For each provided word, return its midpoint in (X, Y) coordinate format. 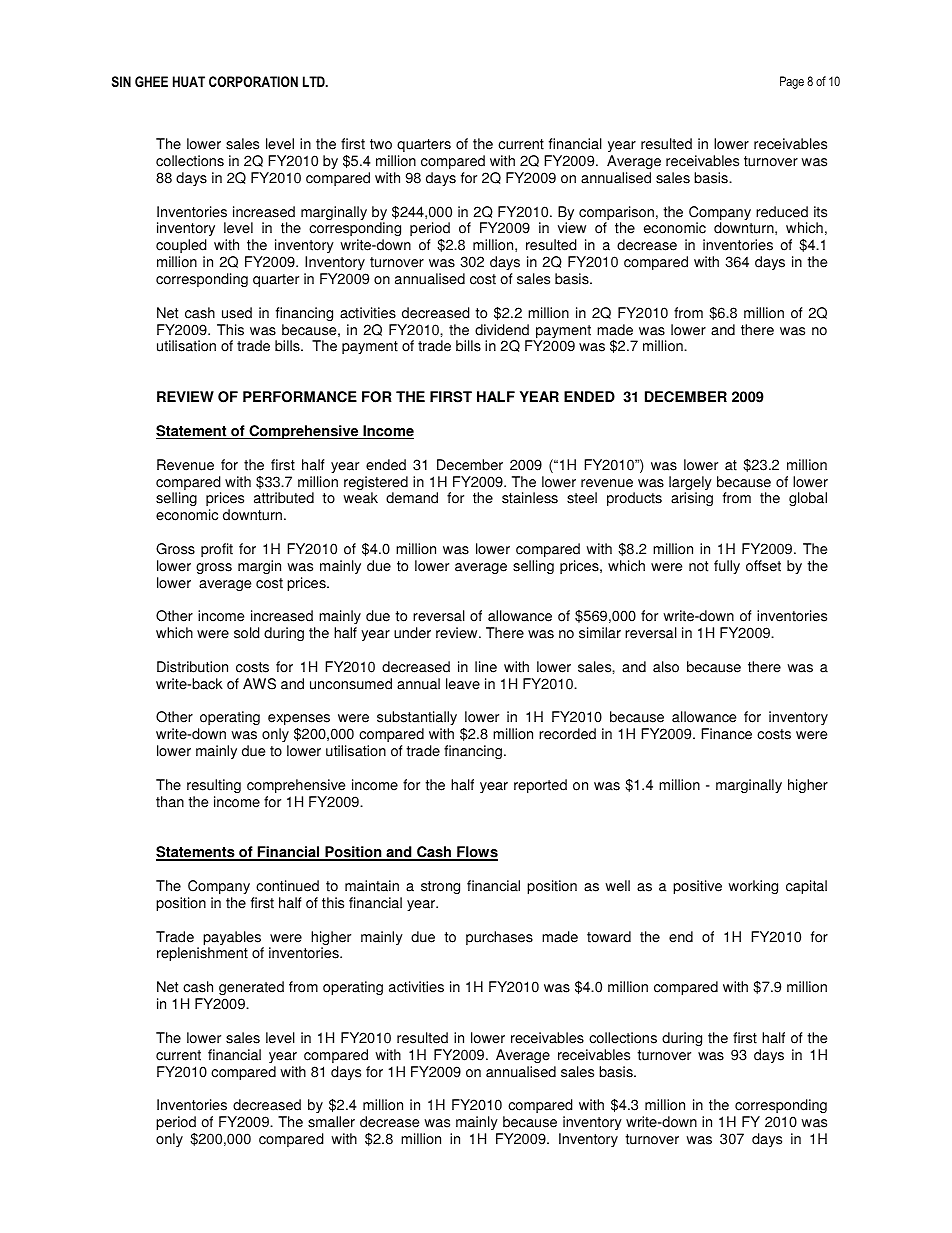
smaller (331, 1122)
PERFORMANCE (300, 397)
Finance (726, 734)
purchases (499, 938)
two (381, 144)
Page (792, 82)
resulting (214, 786)
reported (540, 786)
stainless (530, 498)
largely (690, 484)
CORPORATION (253, 81)
